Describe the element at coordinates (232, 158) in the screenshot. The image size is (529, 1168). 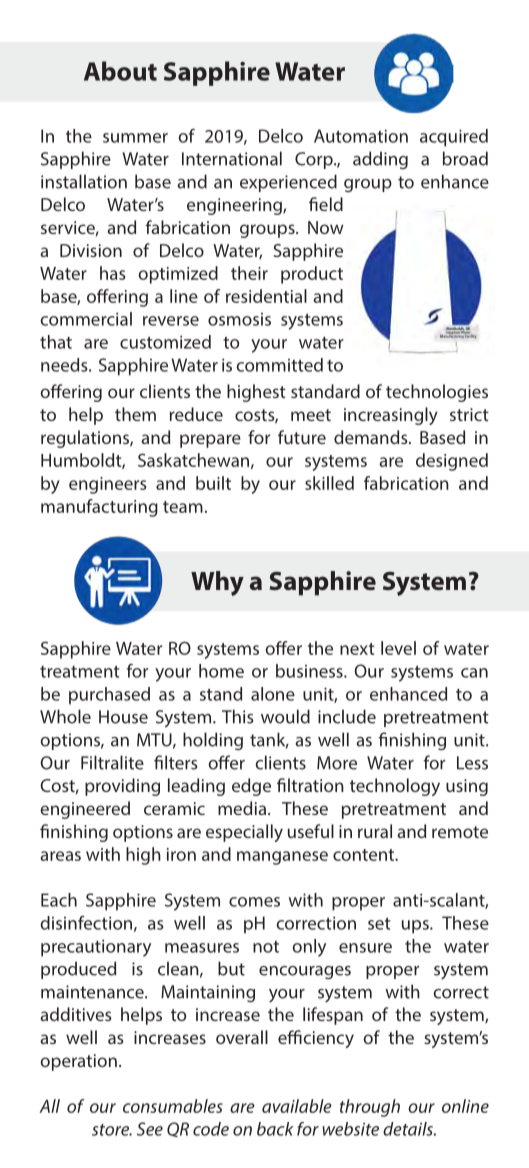
I see `International` at that location.
